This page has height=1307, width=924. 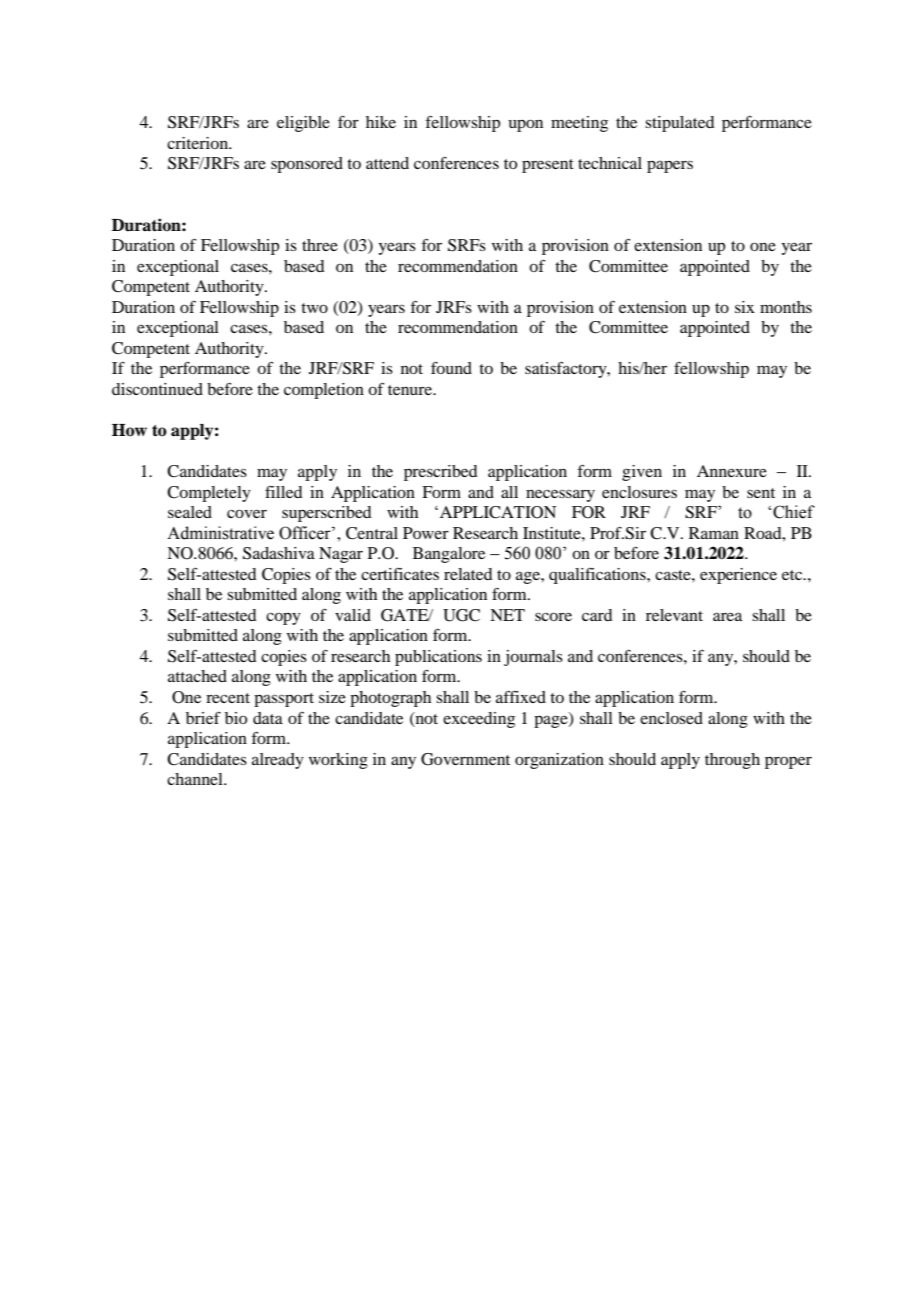 I want to click on upon, so click(x=525, y=125).
